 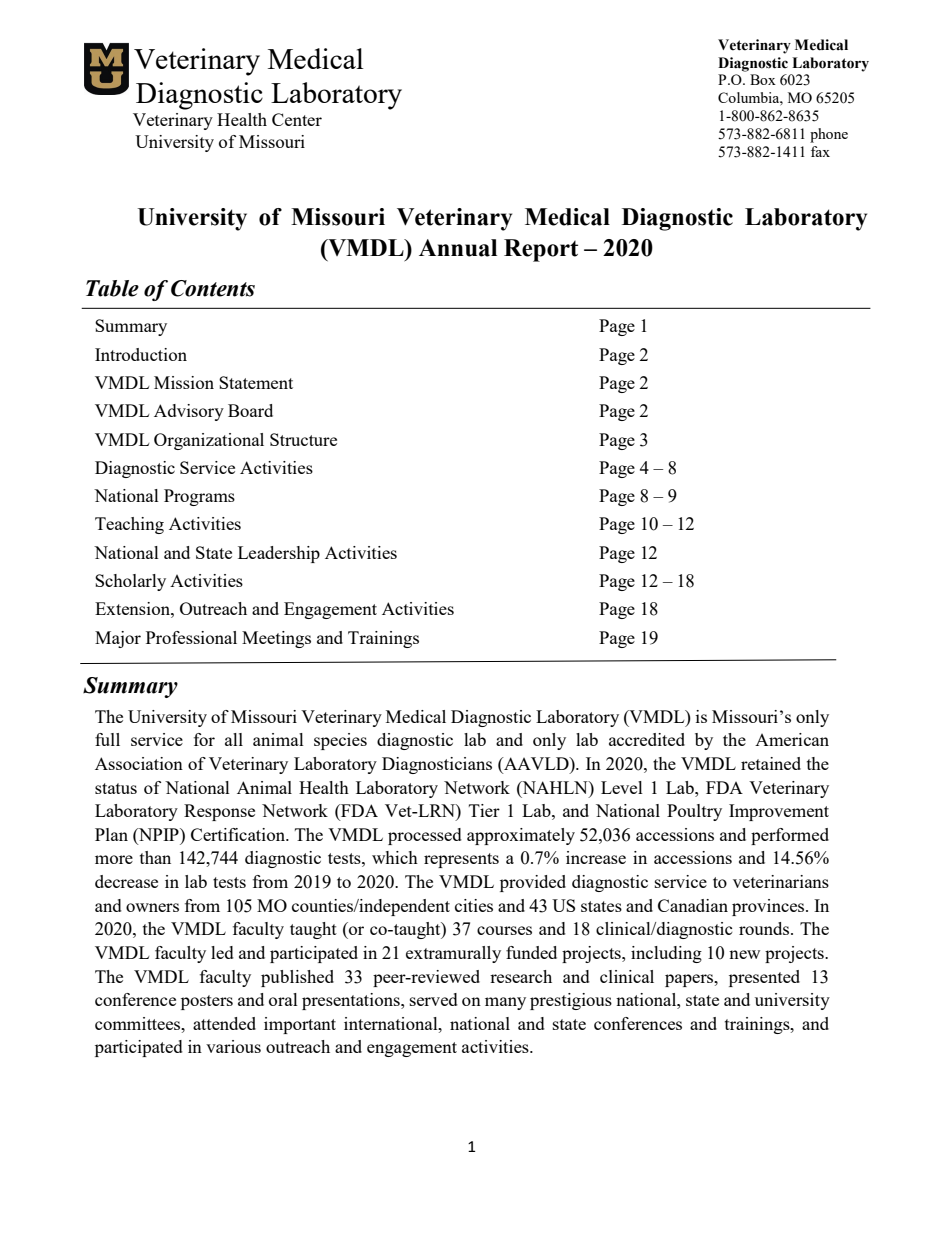 I want to click on many, so click(x=505, y=1003).
